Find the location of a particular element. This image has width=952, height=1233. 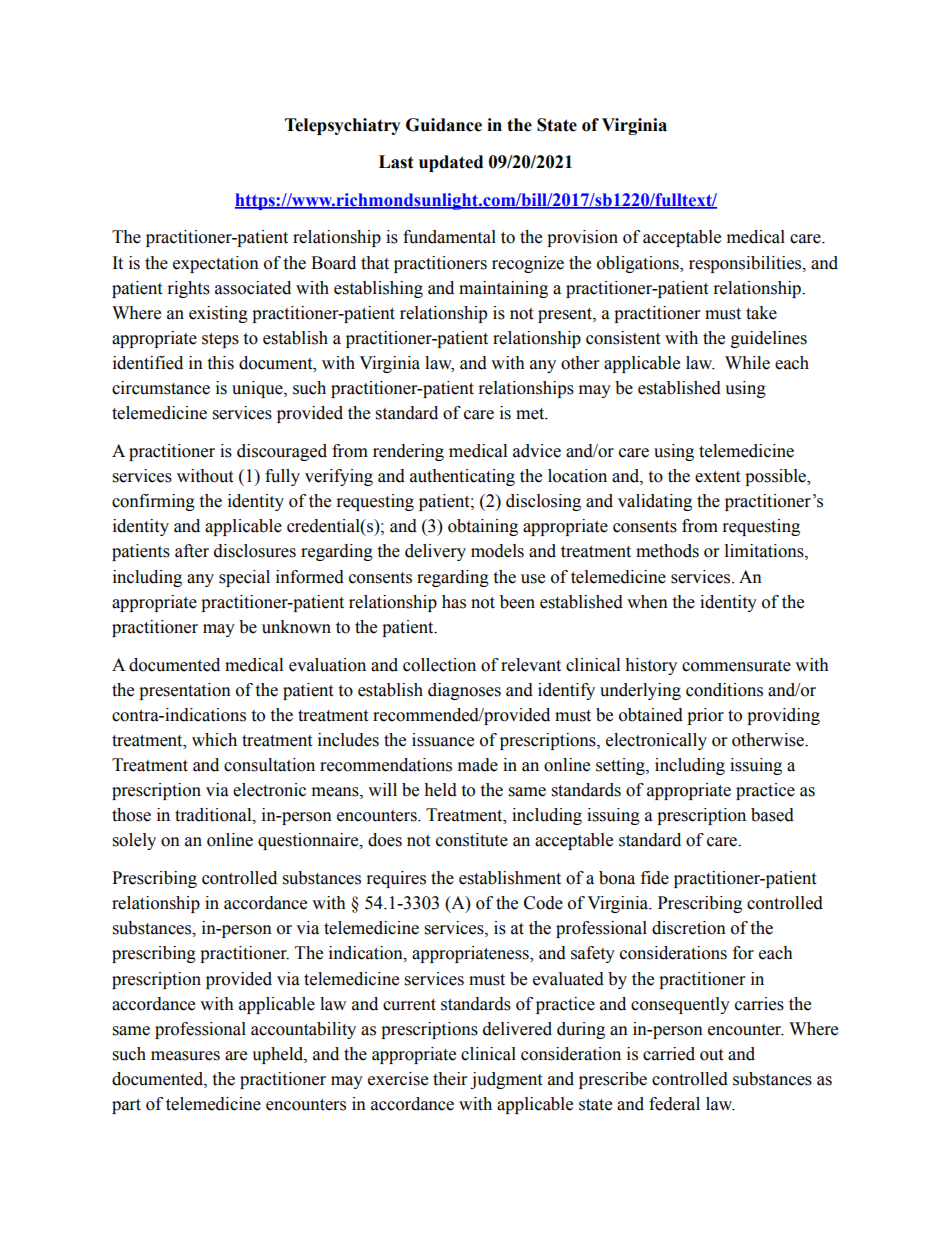

confirming is located at coordinates (153, 502).
